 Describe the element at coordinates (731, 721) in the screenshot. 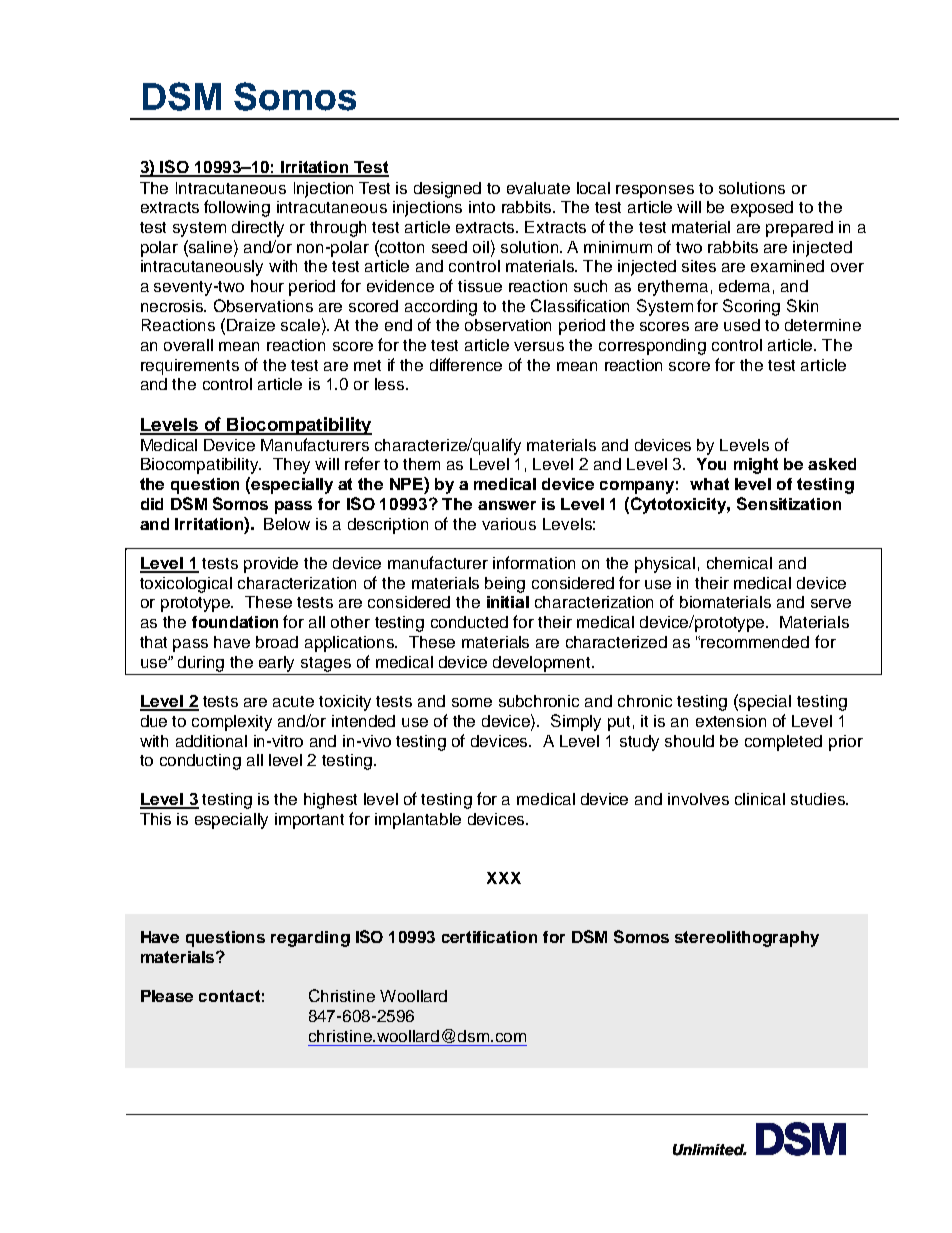

I see `extension` at that location.
